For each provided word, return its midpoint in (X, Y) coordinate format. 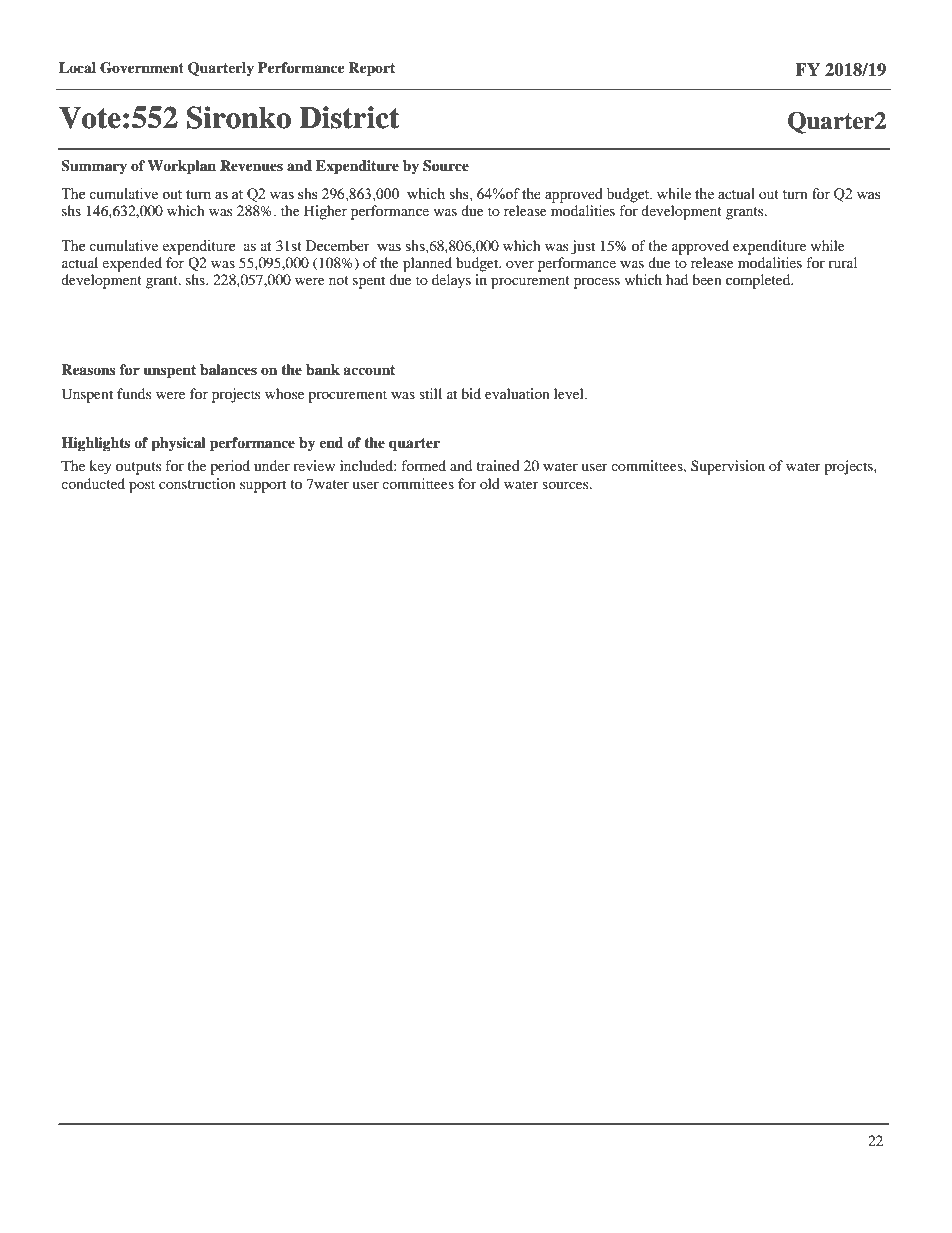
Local (77, 67)
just (583, 247)
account (369, 370)
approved (700, 247)
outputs (138, 468)
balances (228, 370)
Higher (325, 212)
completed (759, 281)
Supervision (728, 467)
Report (371, 69)
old (490, 483)
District (349, 117)
